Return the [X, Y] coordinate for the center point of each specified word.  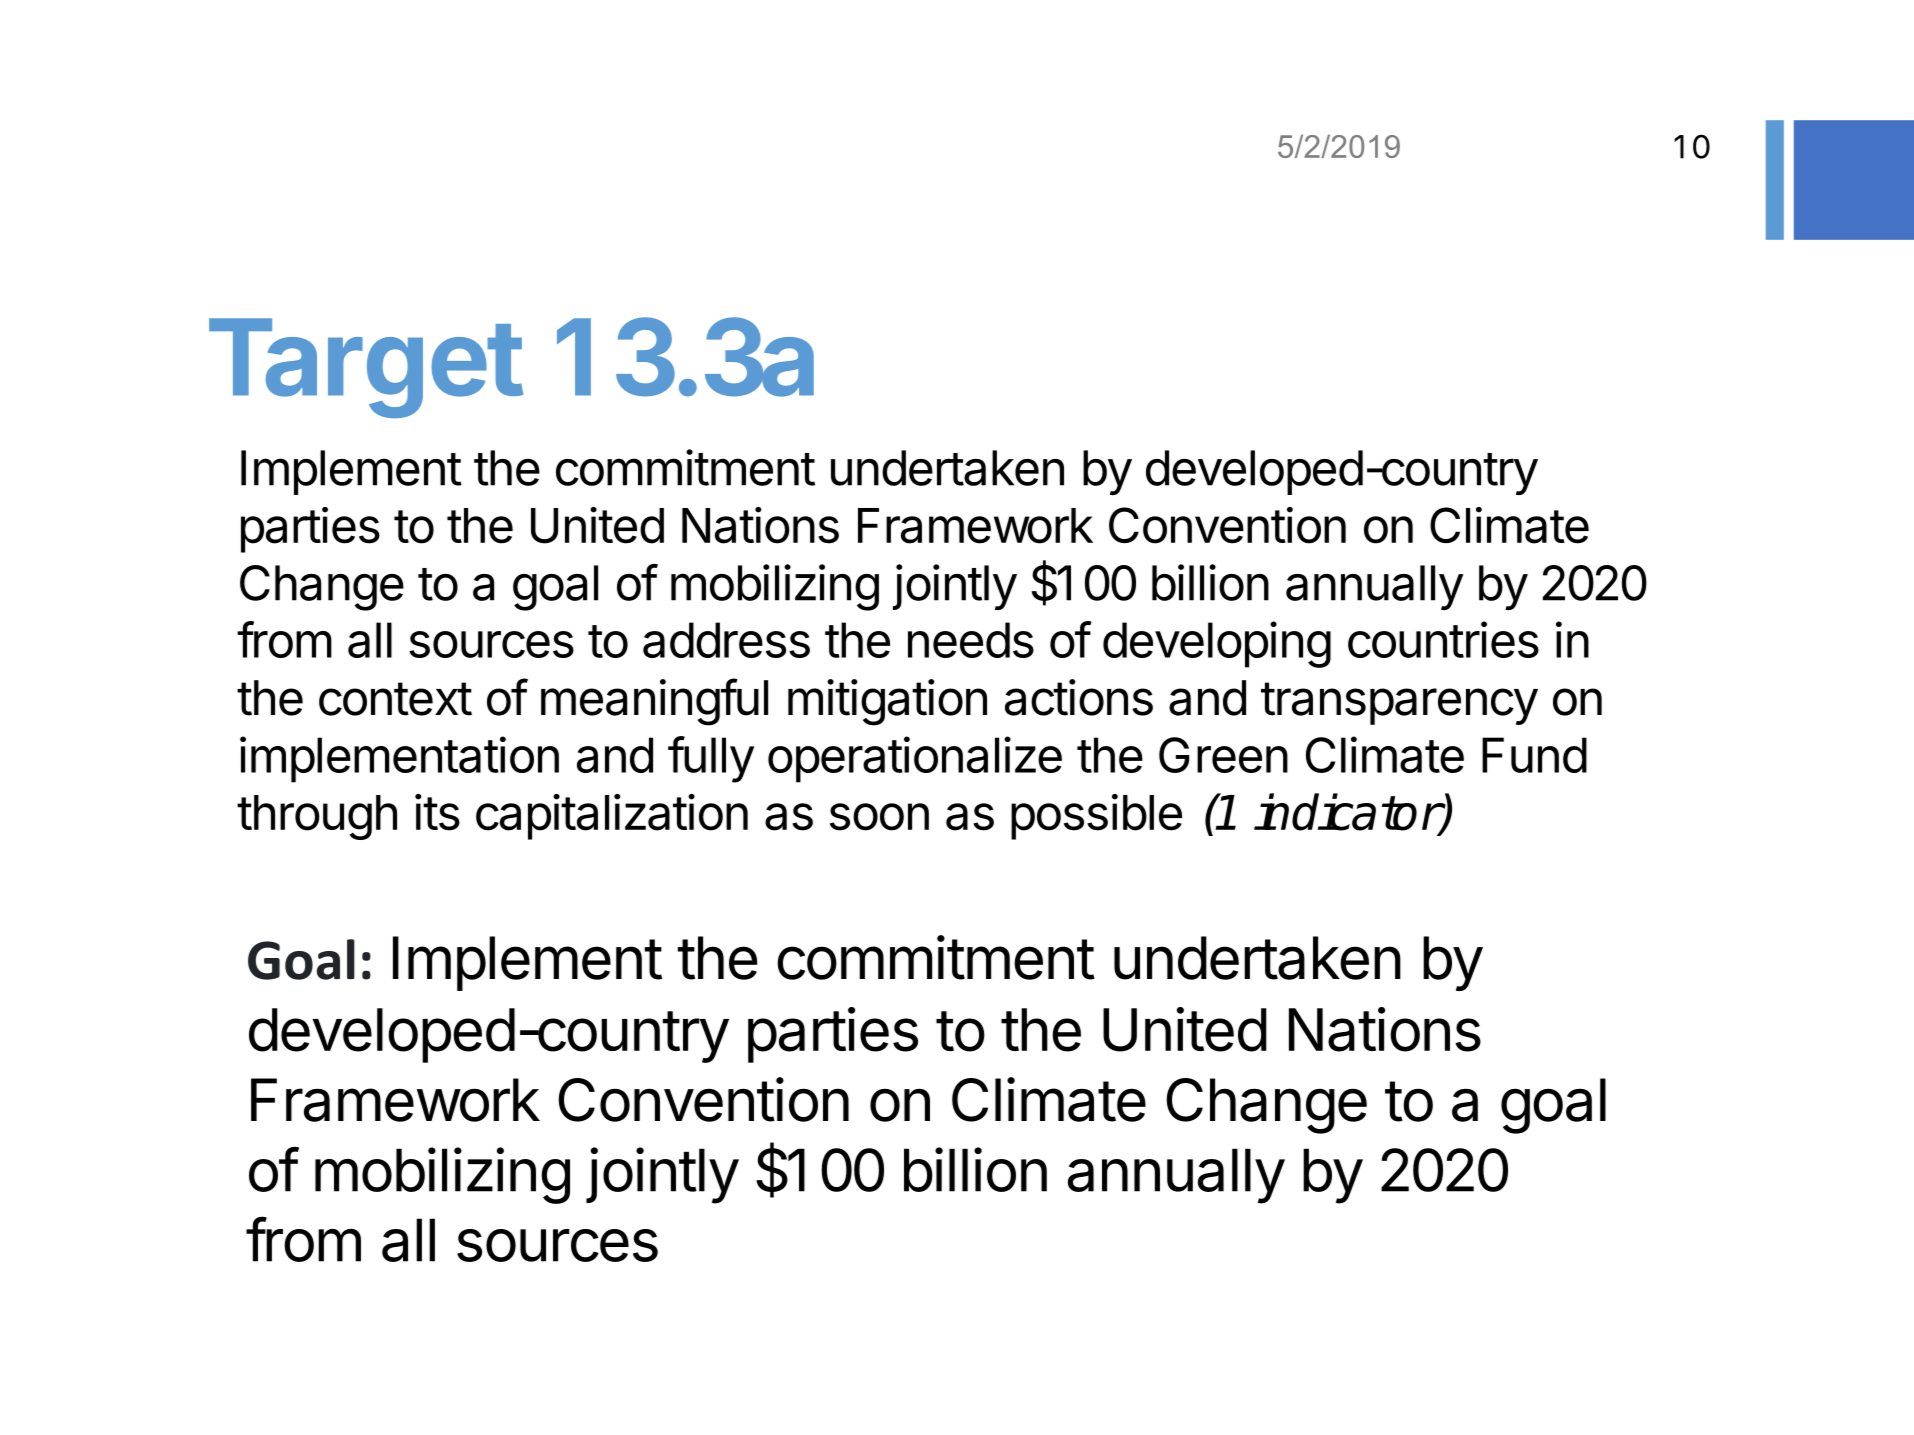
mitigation [887, 702]
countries [1443, 639]
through [317, 817]
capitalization [612, 817]
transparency [1399, 703]
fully [711, 759]
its [437, 812]
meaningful [654, 702]
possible [1096, 817]
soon [879, 817]
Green [1223, 755]
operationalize [915, 759]
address [726, 640]
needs [971, 640]
